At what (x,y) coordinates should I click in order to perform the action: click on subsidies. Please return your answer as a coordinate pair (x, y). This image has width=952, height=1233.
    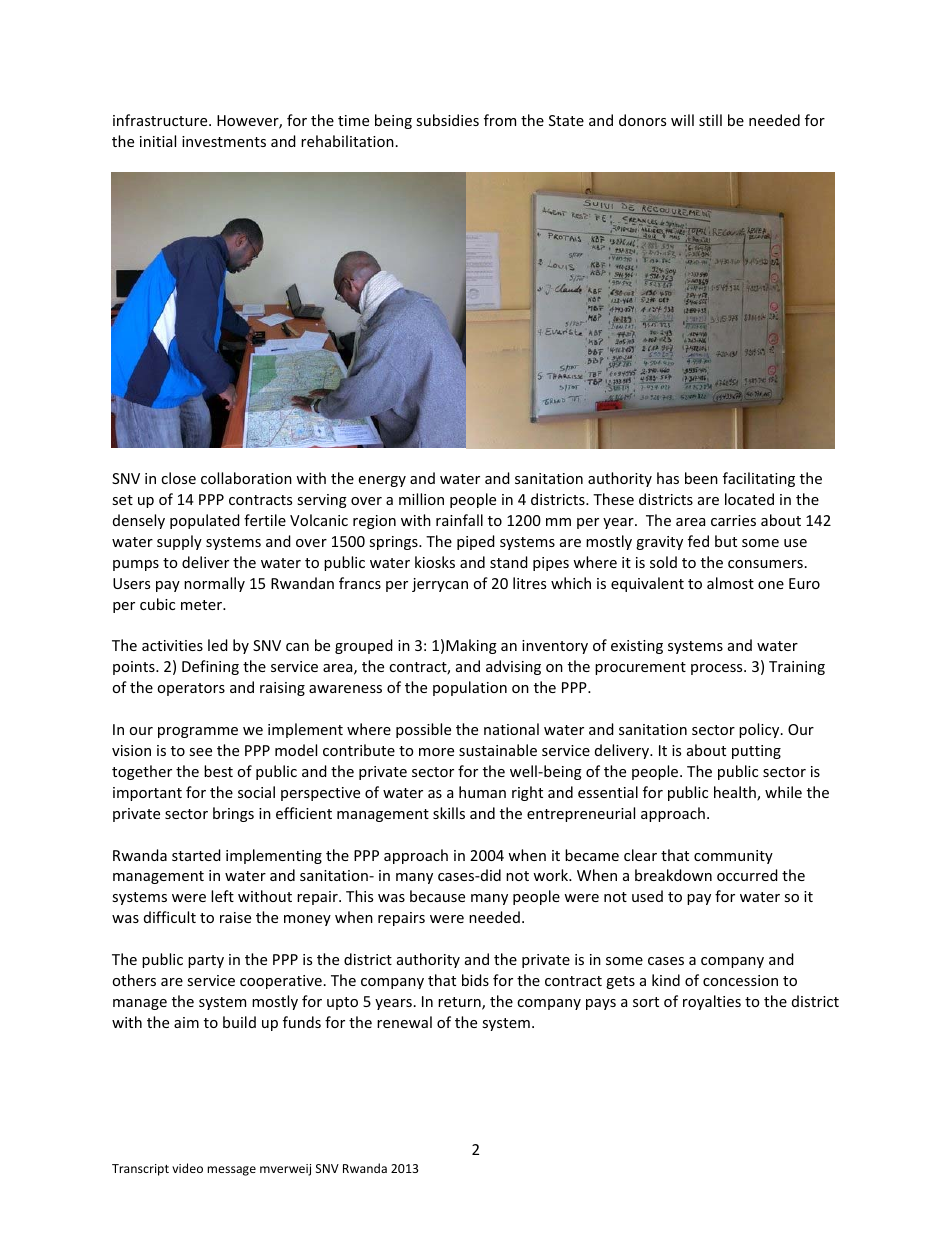
    Looking at the image, I should click on (447, 120).
